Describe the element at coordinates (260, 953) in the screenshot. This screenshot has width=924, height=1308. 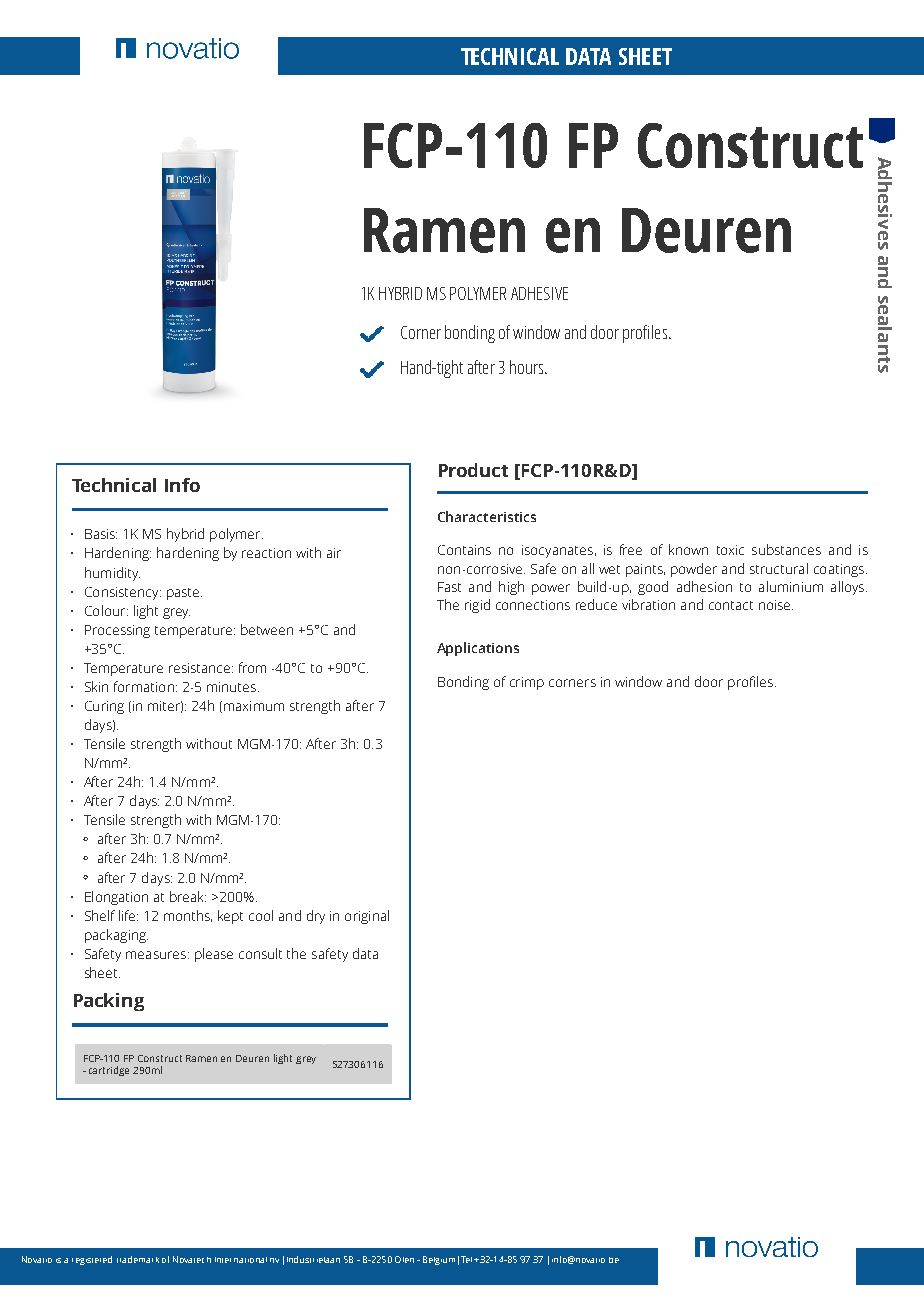
I see `consult` at that location.
